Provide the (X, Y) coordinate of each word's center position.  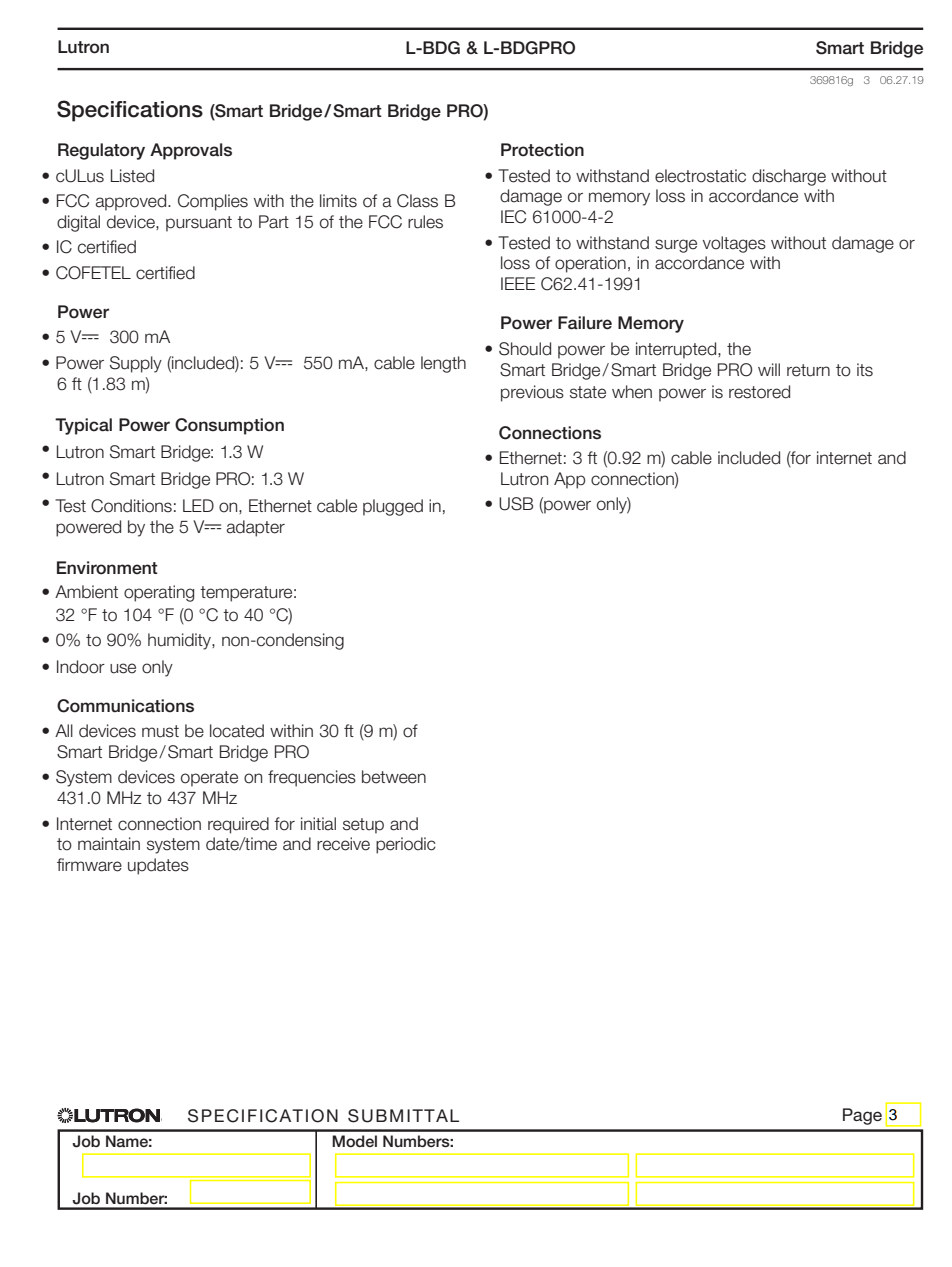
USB (516, 504)
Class (417, 201)
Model (354, 1141)
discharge (789, 177)
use (123, 668)
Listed (132, 176)
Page (862, 1116)
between (394, 777)
